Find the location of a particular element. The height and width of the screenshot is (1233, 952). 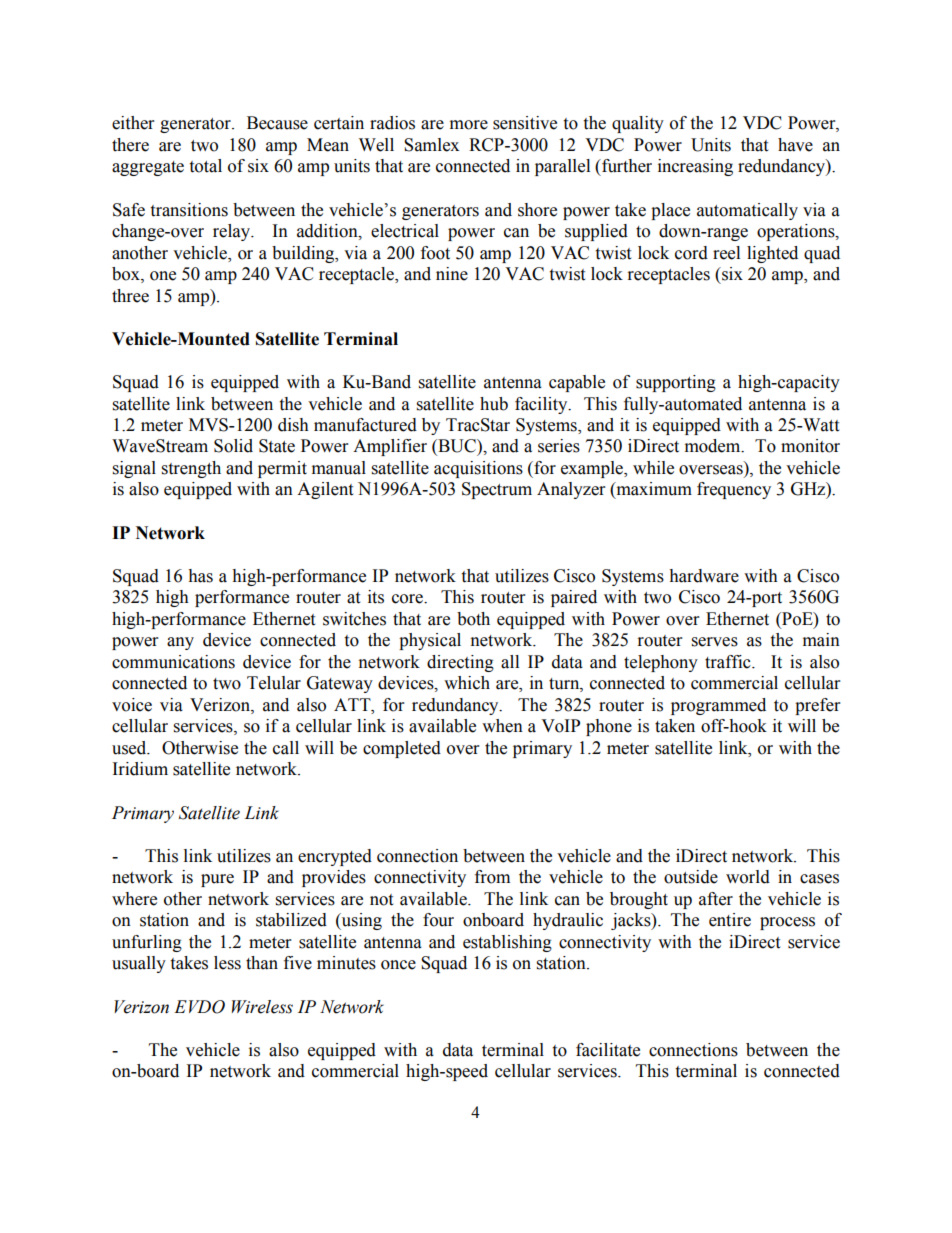

increasing is located at coordinates (695, 167).
